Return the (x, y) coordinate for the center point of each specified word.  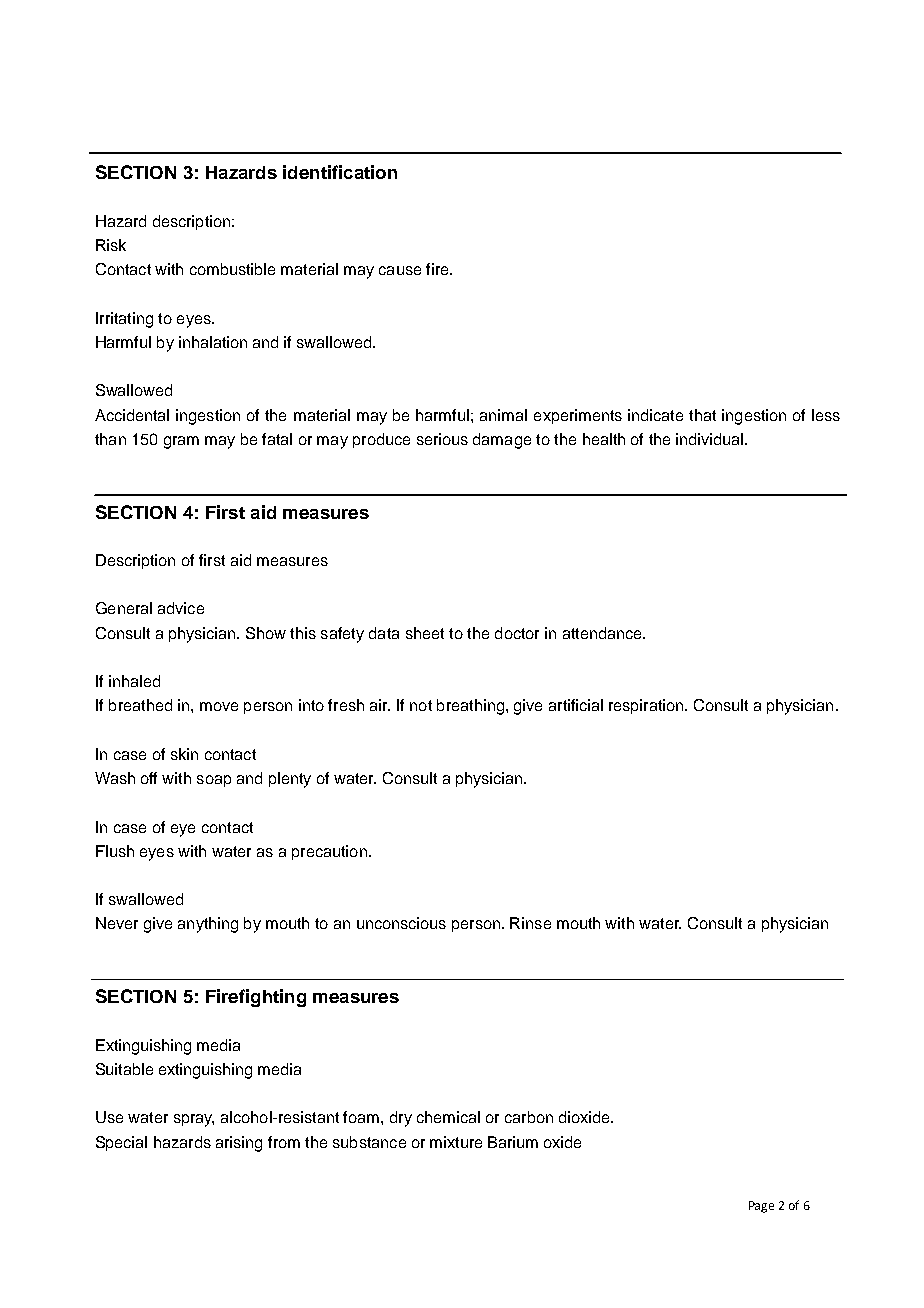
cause (400, 270)
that (702, 415)
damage (502, 441)
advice (181, 608)
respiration (647, 706)
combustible (232, 269)
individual (709, 439)
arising (239, 1144)
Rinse (530, 923)
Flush (115, 851)
